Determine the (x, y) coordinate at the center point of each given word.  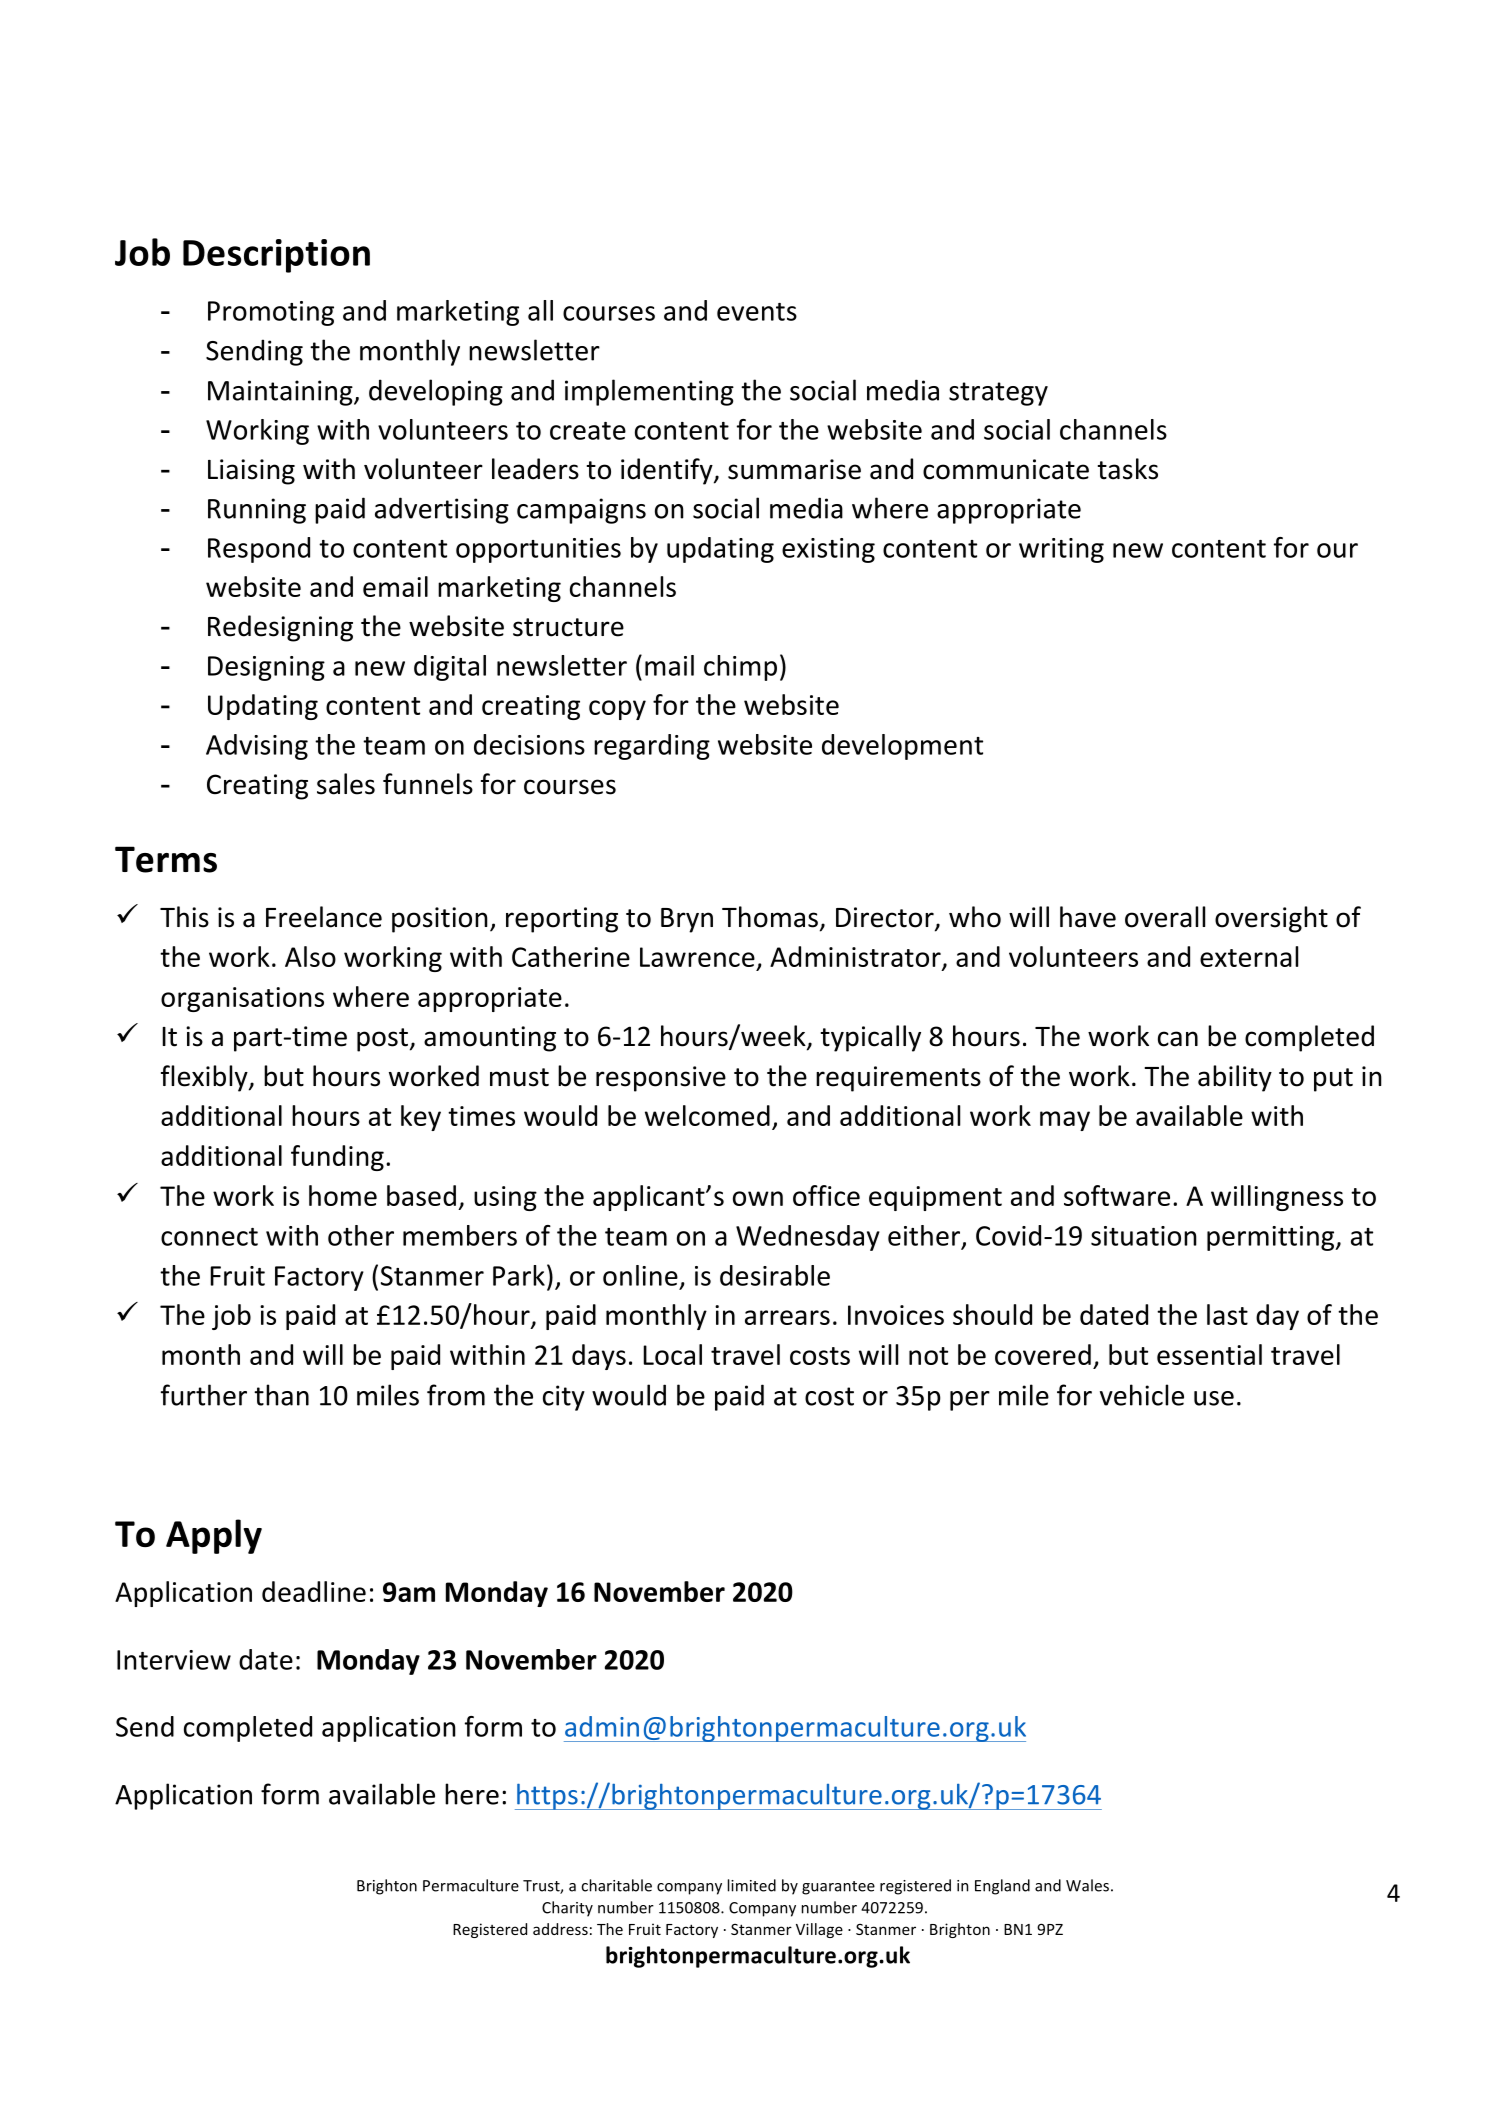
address (560, 1929)
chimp (740, 668)
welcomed (707, 1115)
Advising (257, 747)
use (1214, 1398)
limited (752, 1885)
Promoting (271, 313)
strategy (998, 394)
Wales (1087, 1885)
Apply (214, 1536)
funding (337, 1158)
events (757, 312)
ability (1235, 1078)
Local (672, 1354)
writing (1061, 550)
